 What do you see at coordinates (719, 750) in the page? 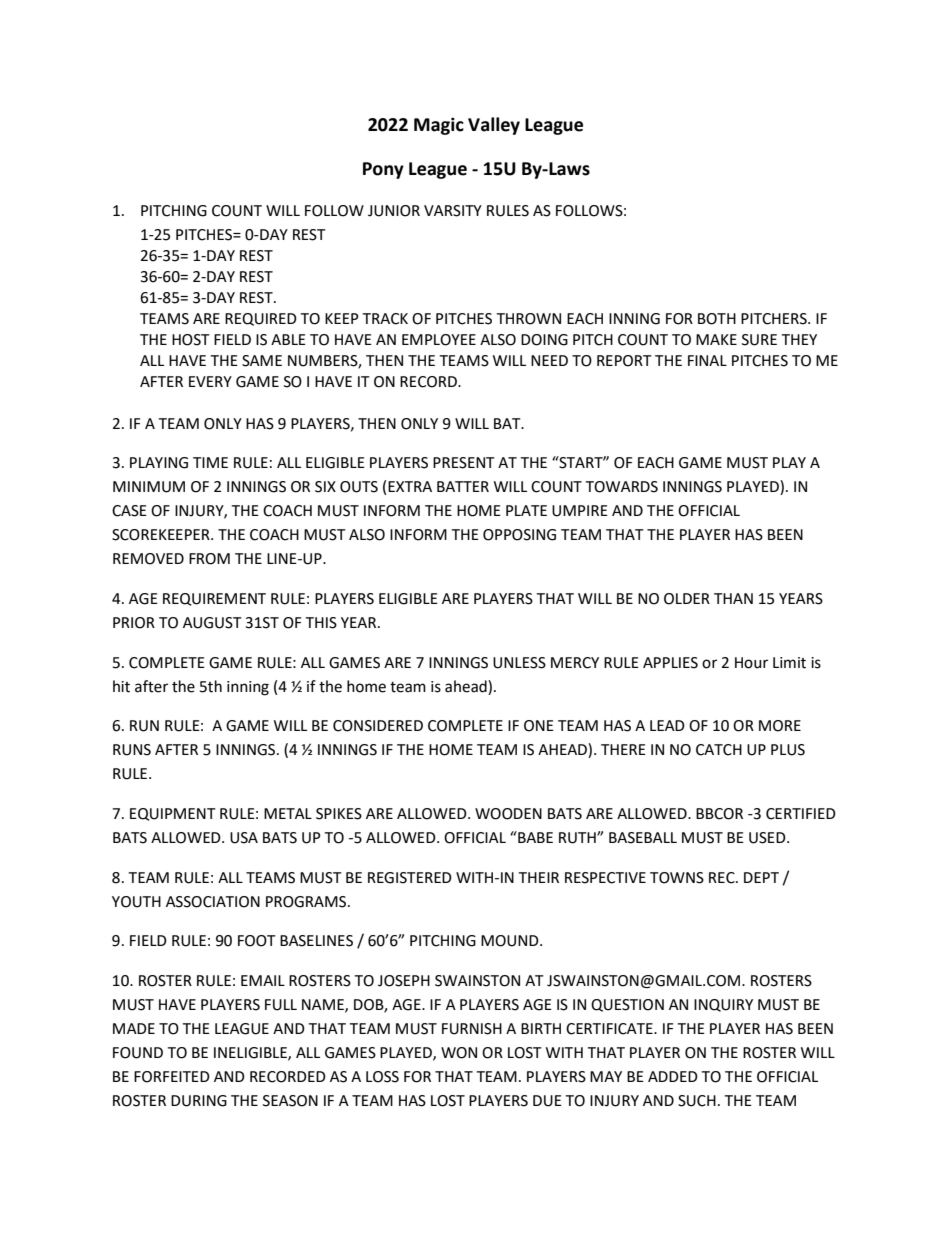
I see `CATCH` at bounding box center [719, 750].
